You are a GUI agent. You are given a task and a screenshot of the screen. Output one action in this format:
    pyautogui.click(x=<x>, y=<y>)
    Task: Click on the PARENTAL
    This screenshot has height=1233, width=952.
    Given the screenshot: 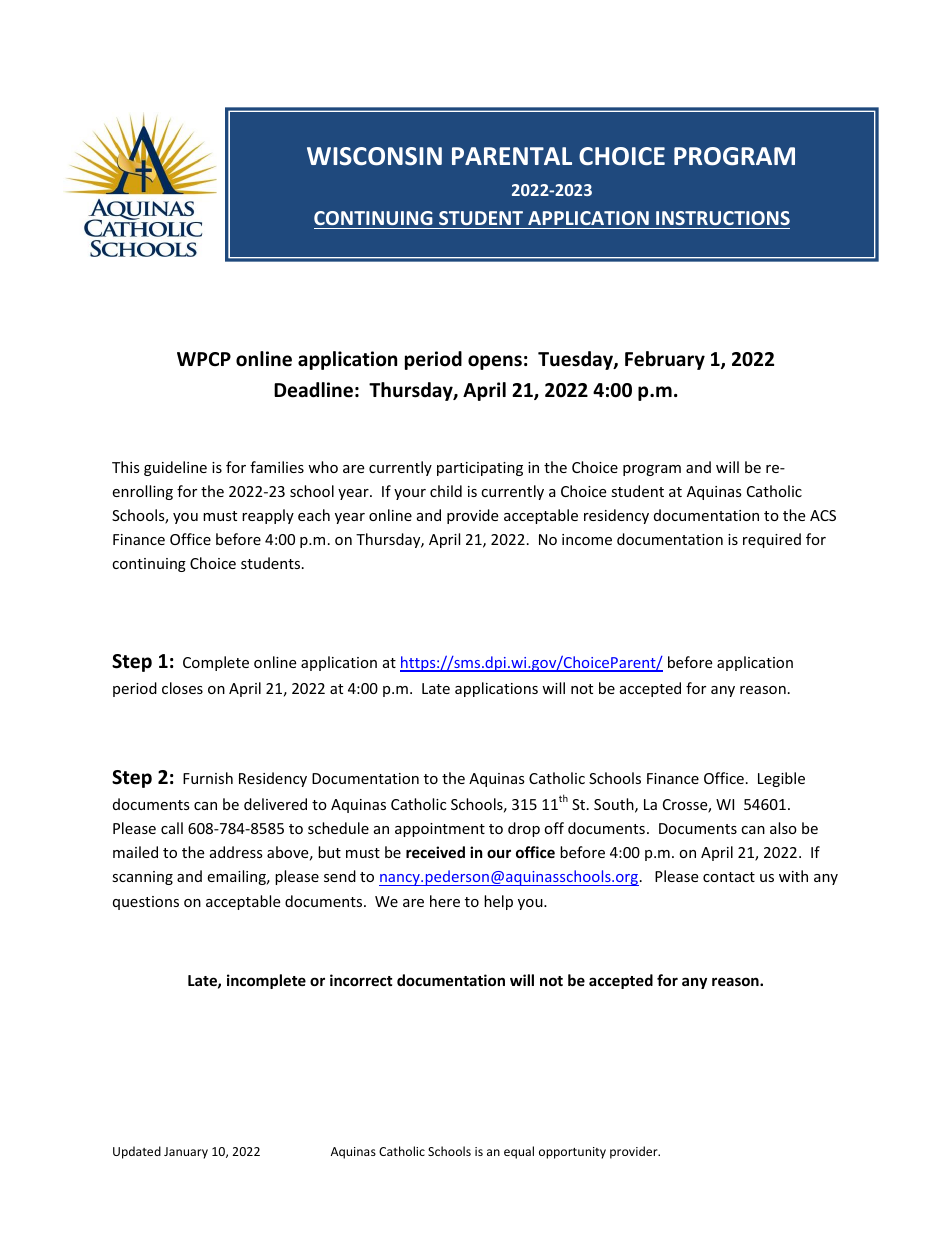 What is the action you would take?
    pyautogui.click(x=512, y=156)
